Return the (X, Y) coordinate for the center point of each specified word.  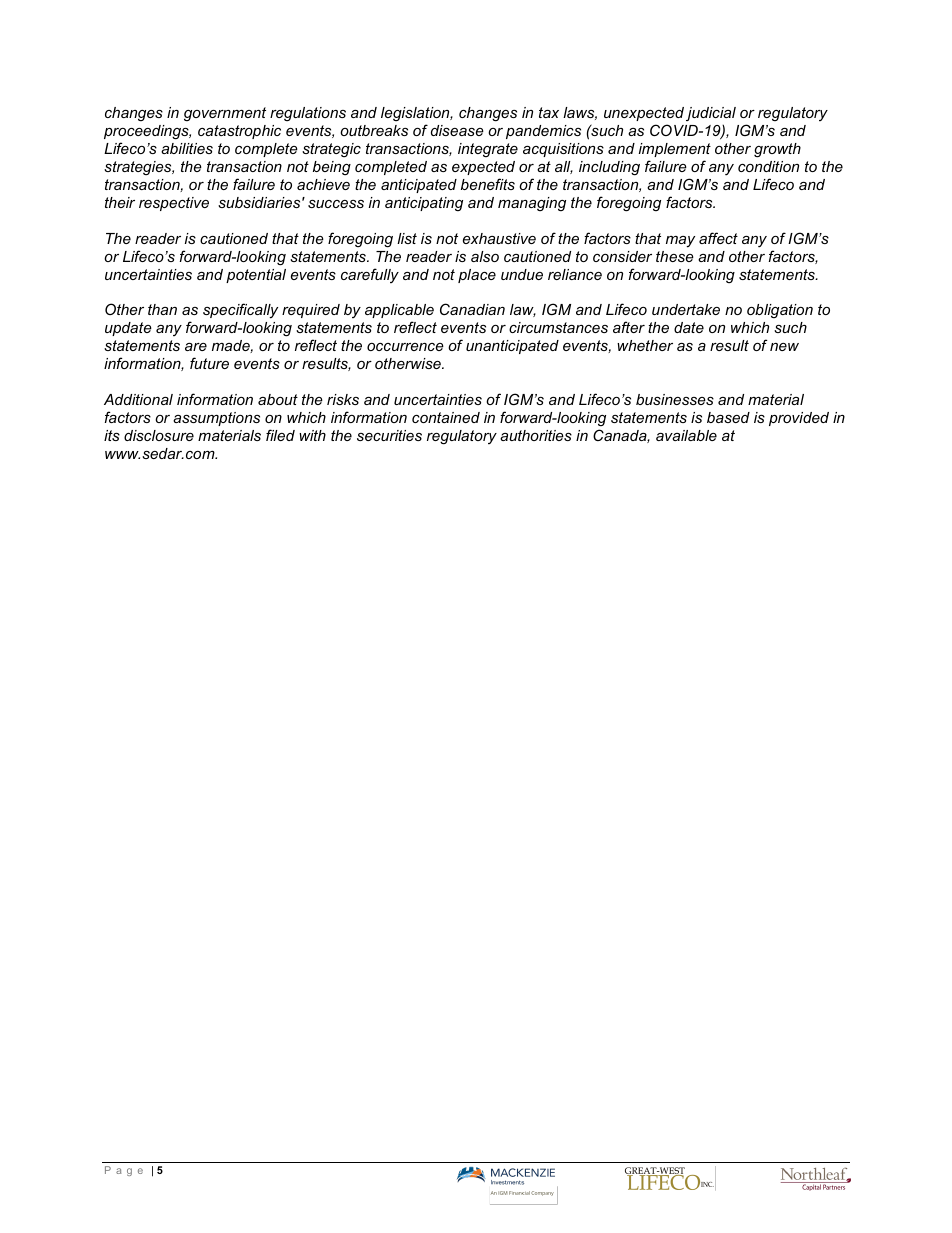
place (477, 276)
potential (256, 276)
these (675, 256)
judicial (711, 114)
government (225, 114)
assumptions (216, 419)
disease (457, 130)
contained (446, 417)
